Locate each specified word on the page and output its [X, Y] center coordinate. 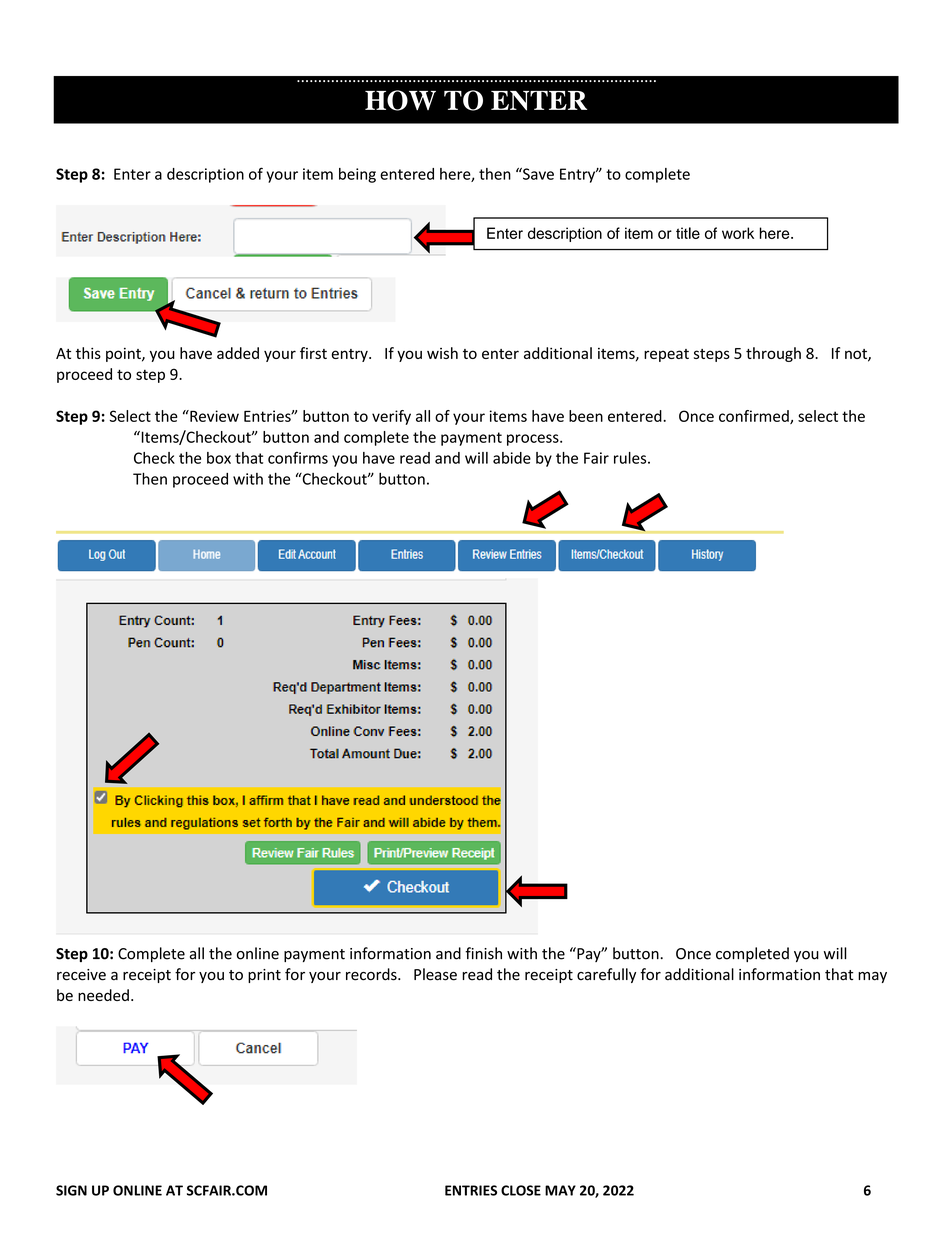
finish [483, 953]
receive [81, 975]
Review [213, 416]
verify [391, 417]
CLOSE [521, 1190]
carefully [606, 975]
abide [512, 458]
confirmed [755, 417]
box [219, 458]
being [357, 175]
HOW [400, 100]
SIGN [71, 1190]
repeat [666, 355]
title [688, 233]
